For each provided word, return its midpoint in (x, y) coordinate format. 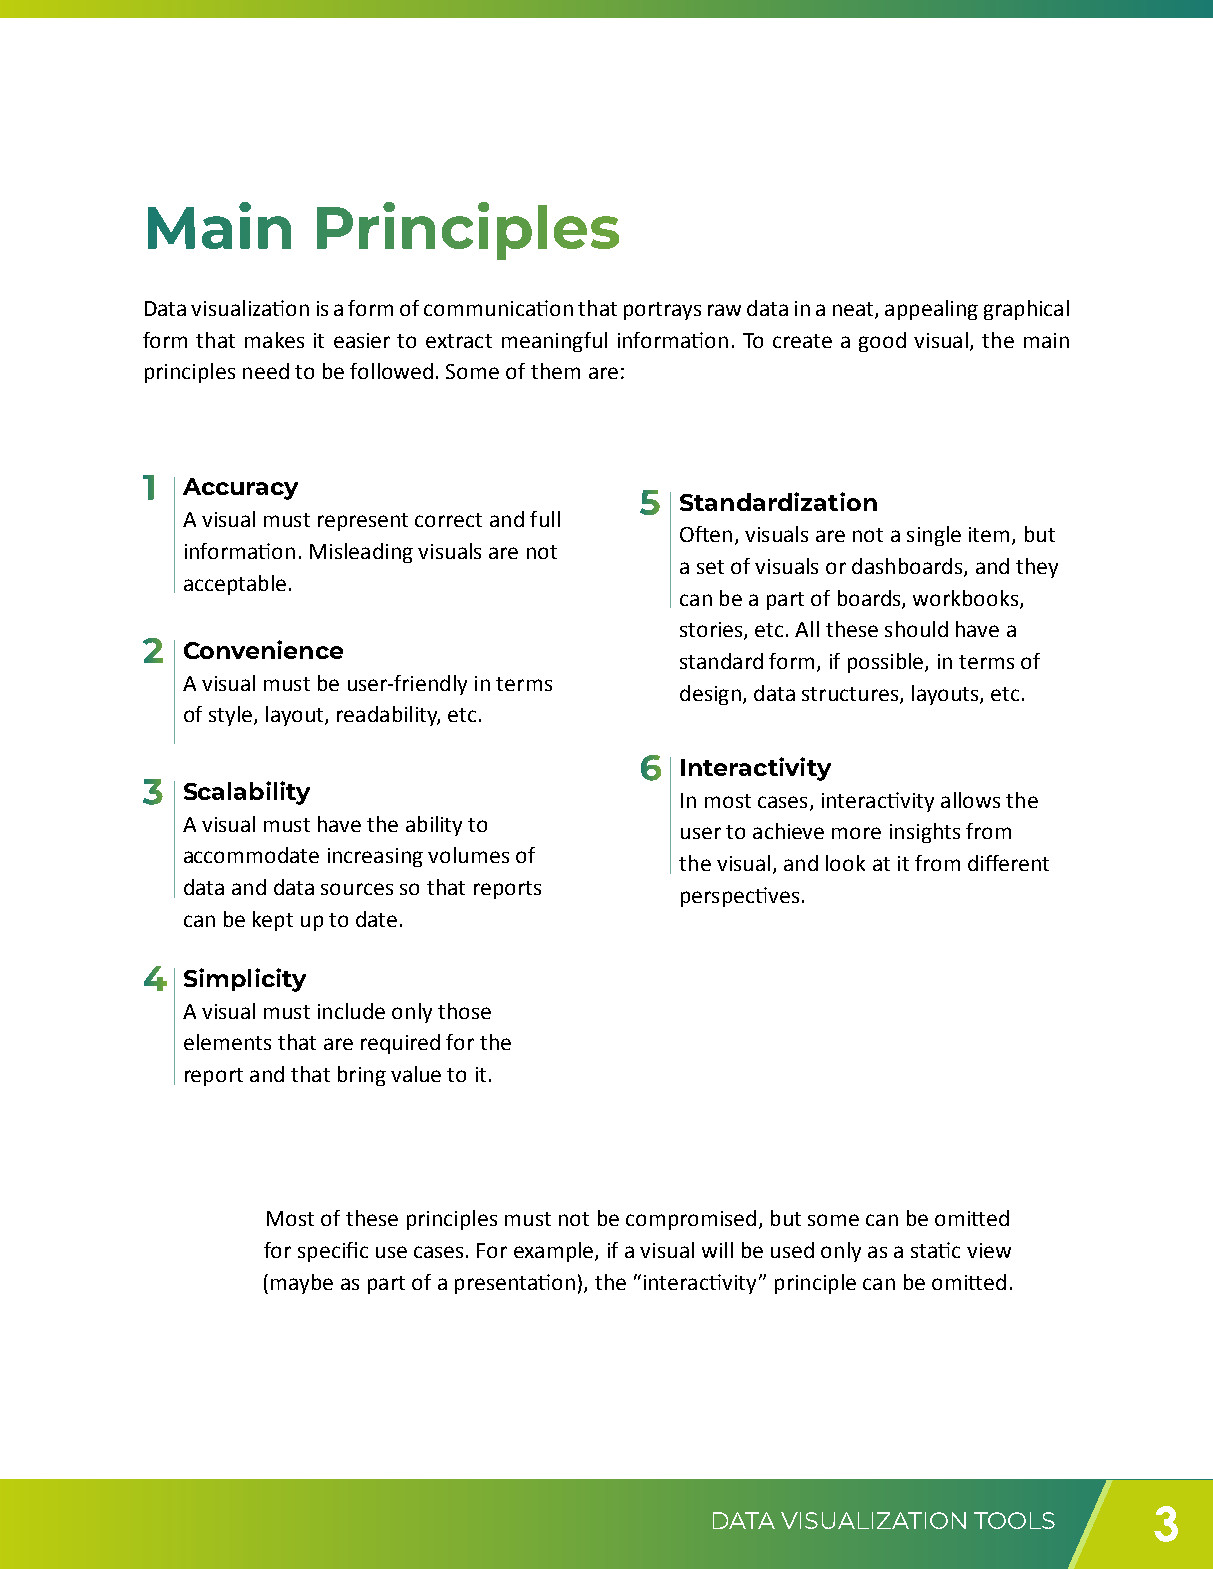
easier (362, 340)
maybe (302, 1284)
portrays (662, 311)
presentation (515, 1284)
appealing (931, 310)
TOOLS (1014, 1520)
